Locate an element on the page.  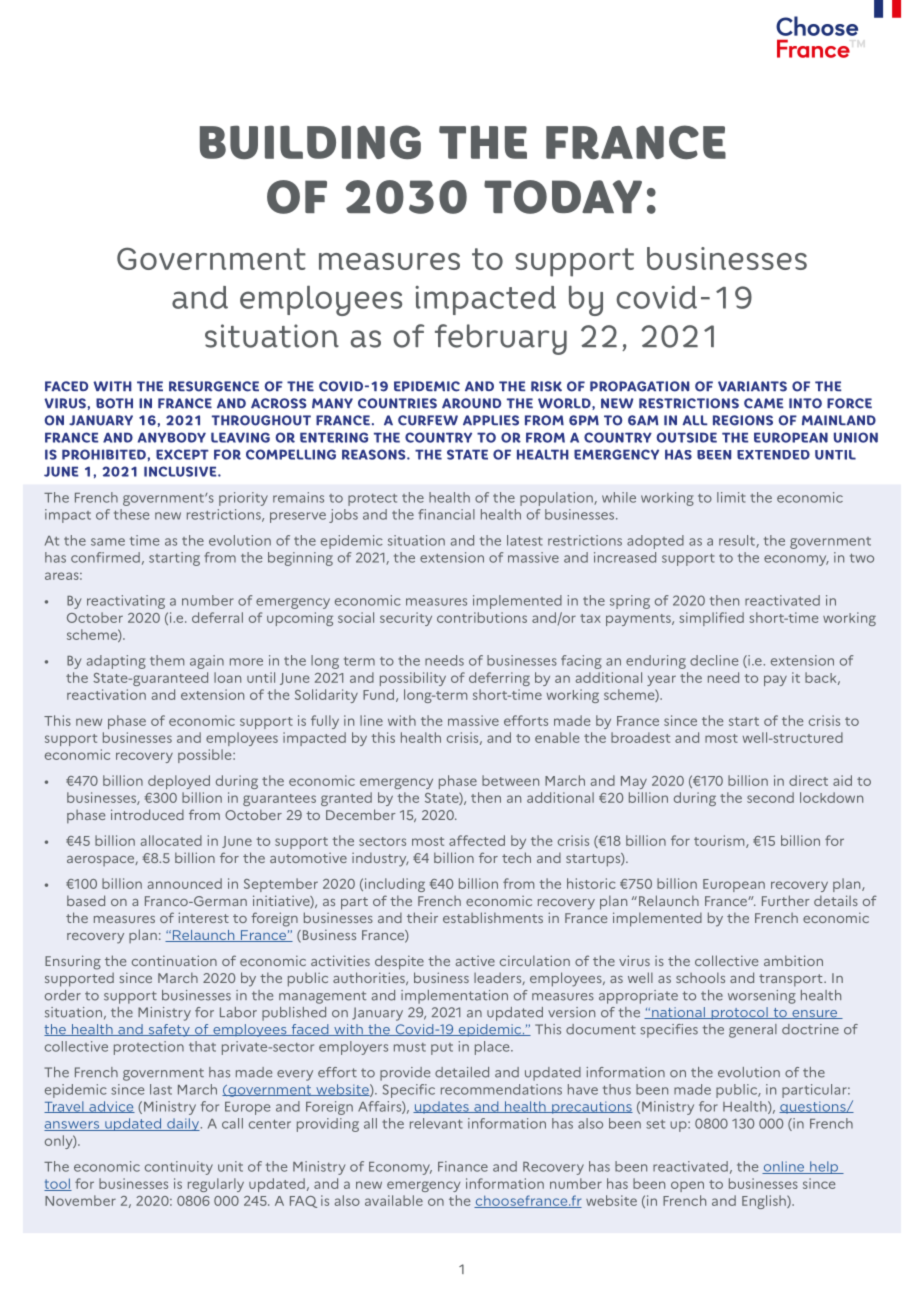
continuity is located at coordinates (179, 1168).
